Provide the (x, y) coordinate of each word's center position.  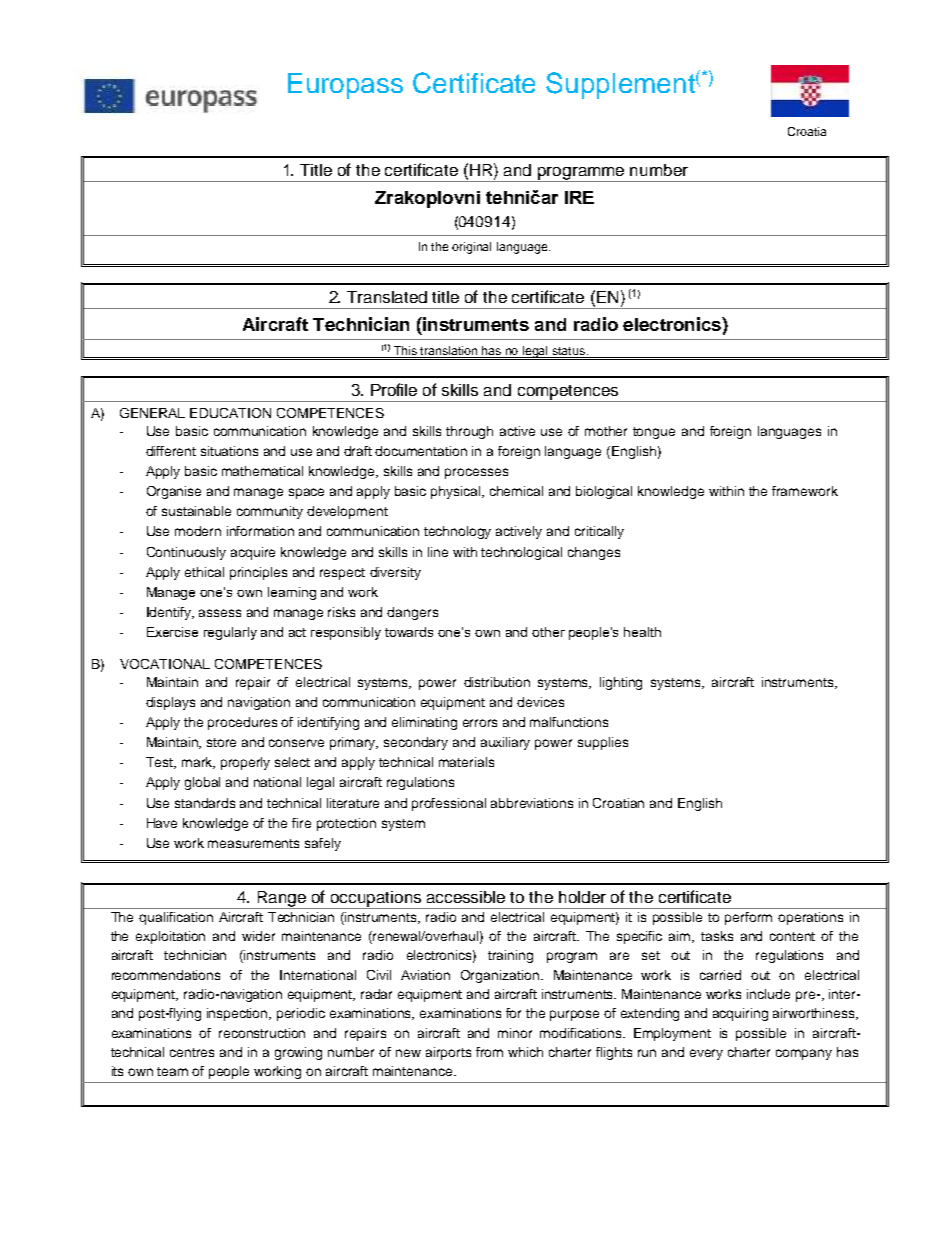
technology (457, 532)
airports (448, 1053)
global (202, 783)
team (172, 1071)
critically (599, 532)
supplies (603, 743)
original (471, 248)
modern (198, 531)
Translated (387, 297)
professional (449, 804)
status (570, 351)
